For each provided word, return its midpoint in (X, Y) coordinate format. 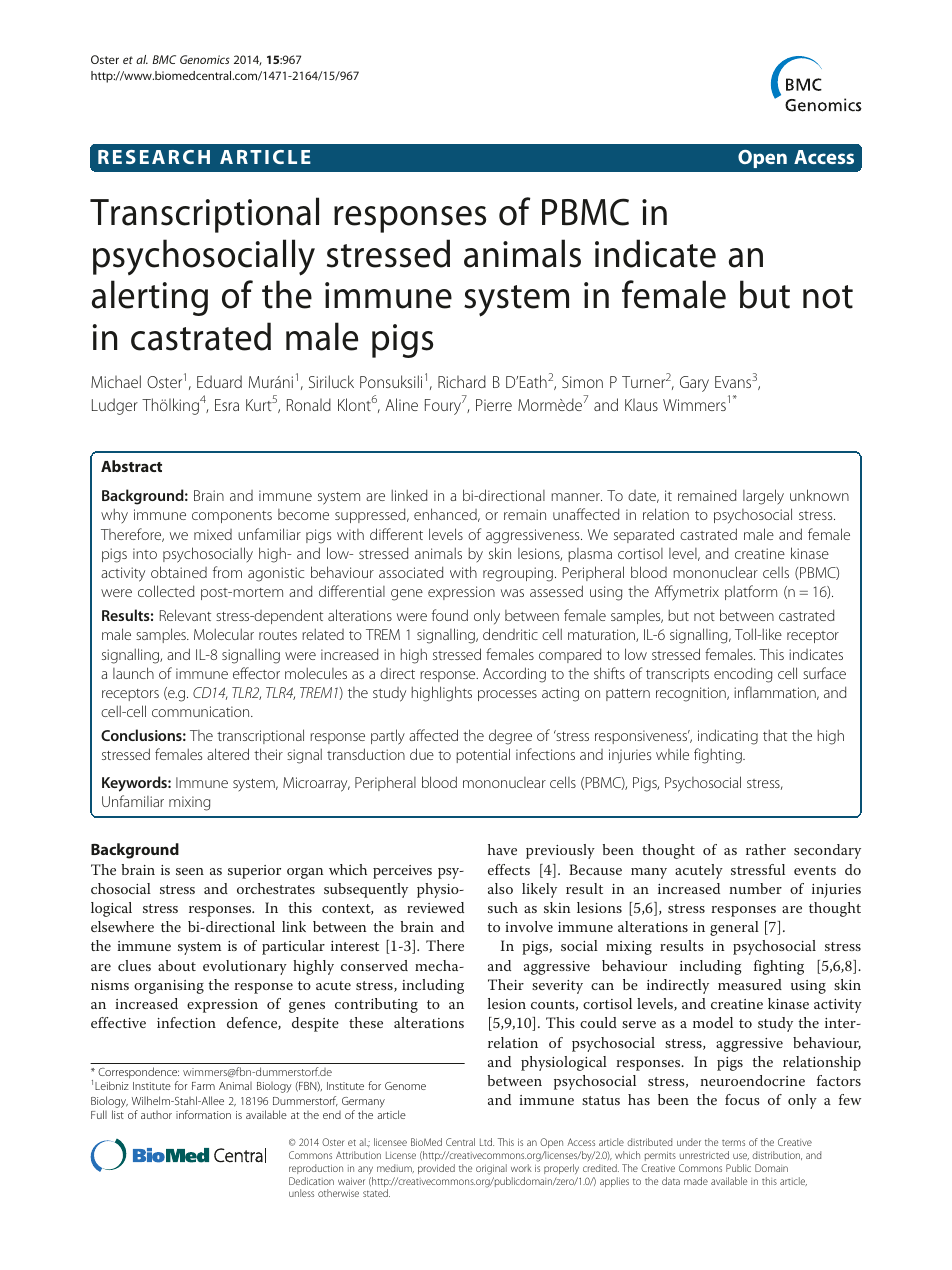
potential (483, 755)
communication (202, 711)
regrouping (518, 574)
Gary (694, 384)
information (203, 1114)
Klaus (641, 405)
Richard (462, 381)
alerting (150, 298)
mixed (213, 534)
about (177, 965)
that (775, 735)
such (503, 907)
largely (763, 497)
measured (750, 984)
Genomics (205, 59)
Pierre (494, 405)
